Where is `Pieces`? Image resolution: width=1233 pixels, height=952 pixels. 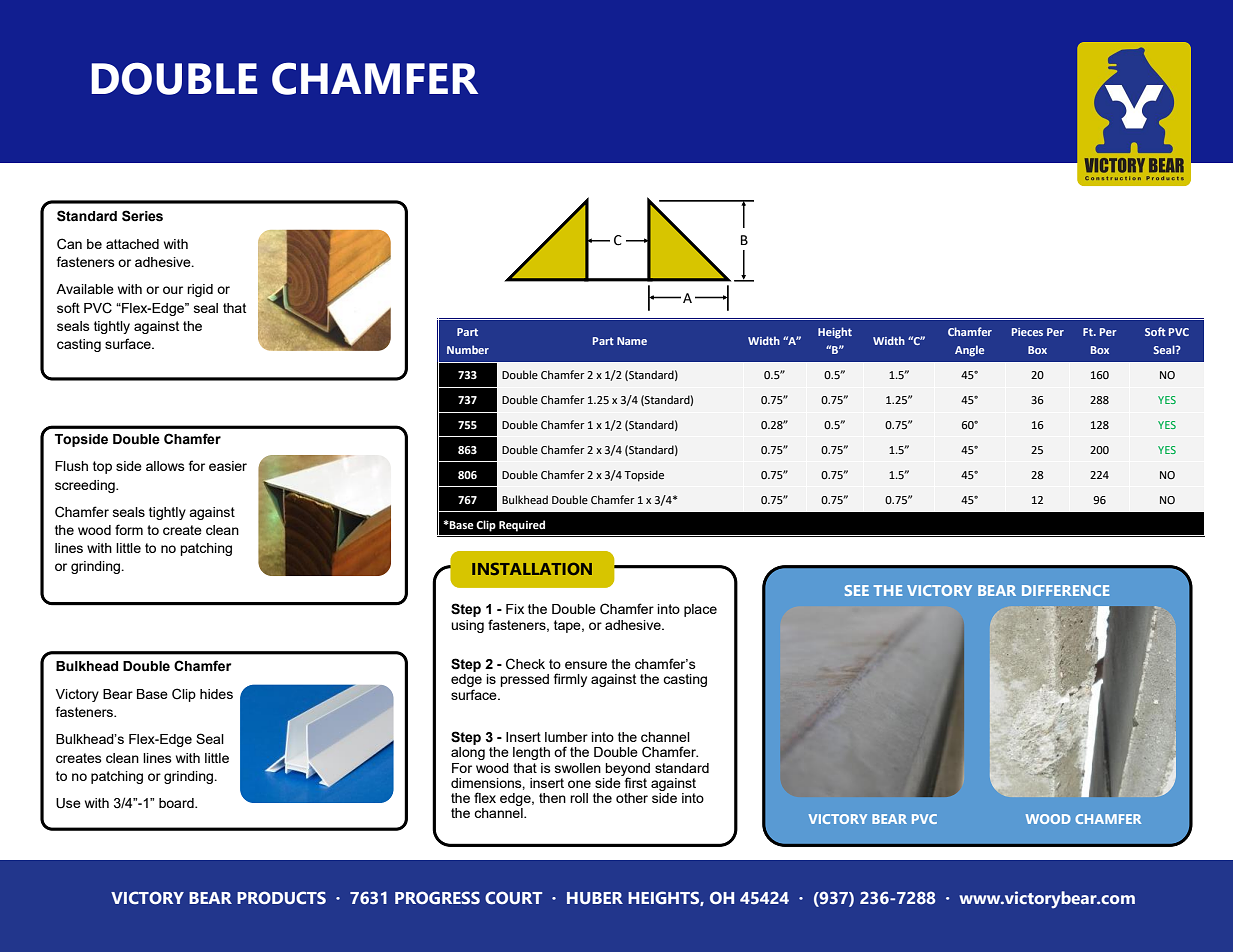
Pieces is located at coordinates (1027, 332).
